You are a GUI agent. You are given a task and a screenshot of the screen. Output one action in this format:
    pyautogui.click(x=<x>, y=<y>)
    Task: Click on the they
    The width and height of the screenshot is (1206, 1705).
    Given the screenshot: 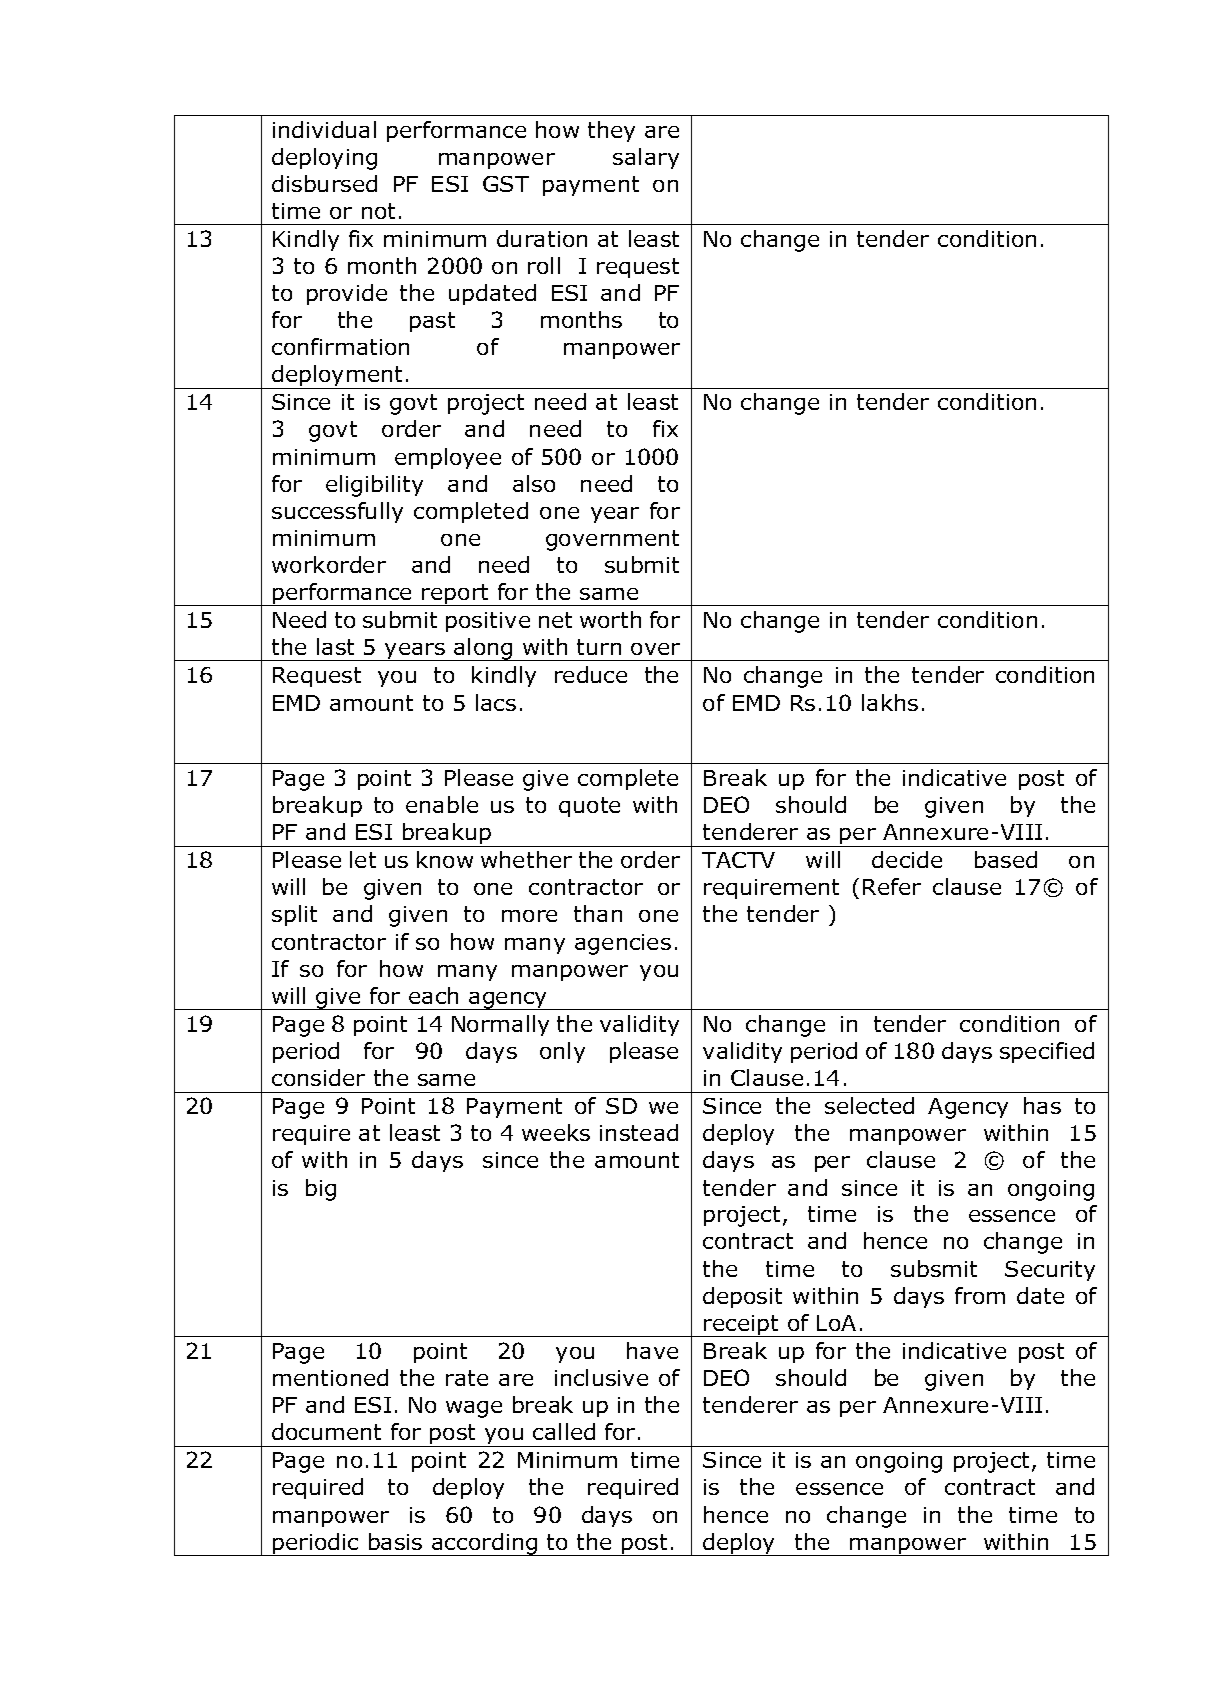 What is the action you would take?
    pyautogui.click(x=611, y=131)
